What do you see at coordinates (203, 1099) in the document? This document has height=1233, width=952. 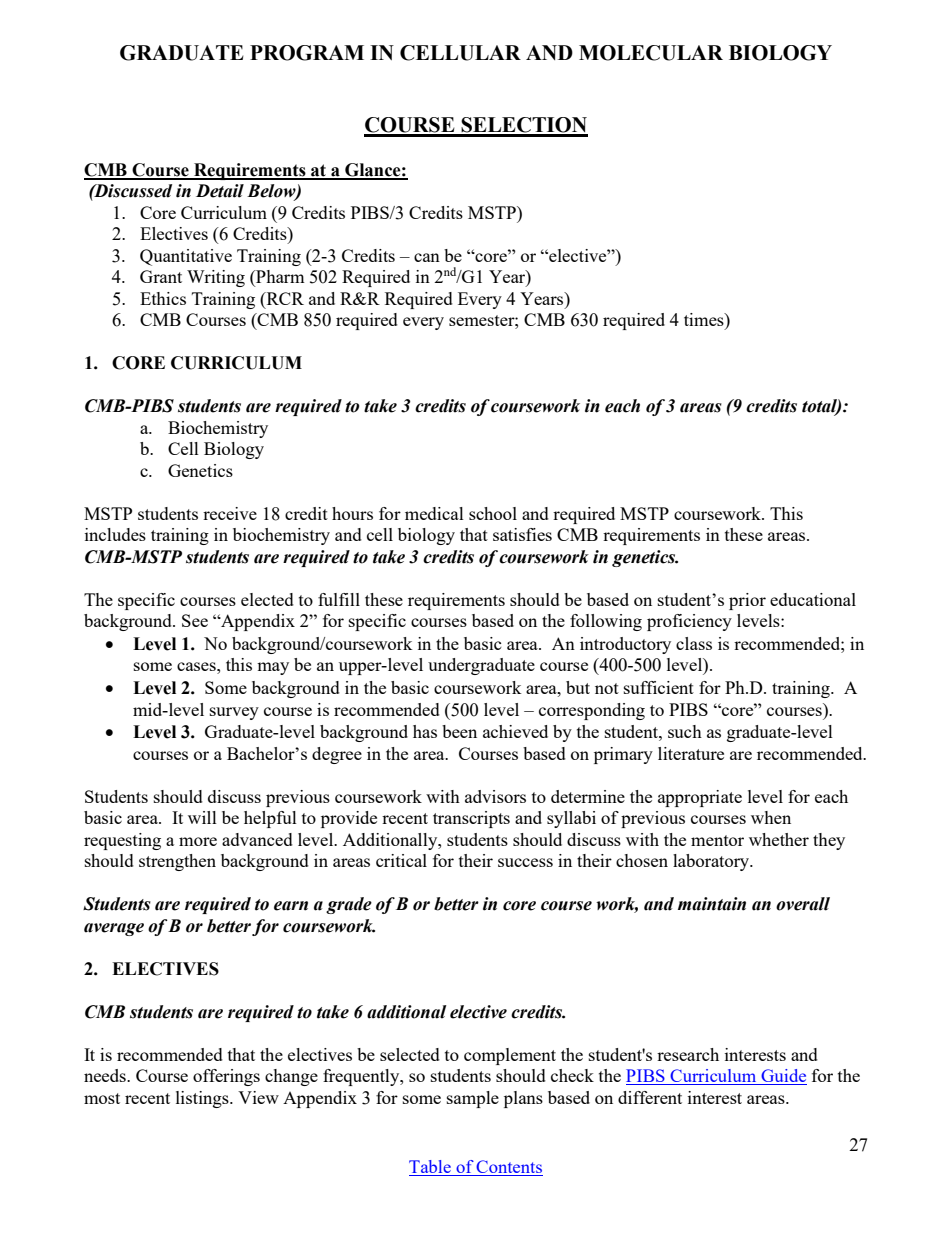 I see `listings` at bounding box center [203, 1099].
